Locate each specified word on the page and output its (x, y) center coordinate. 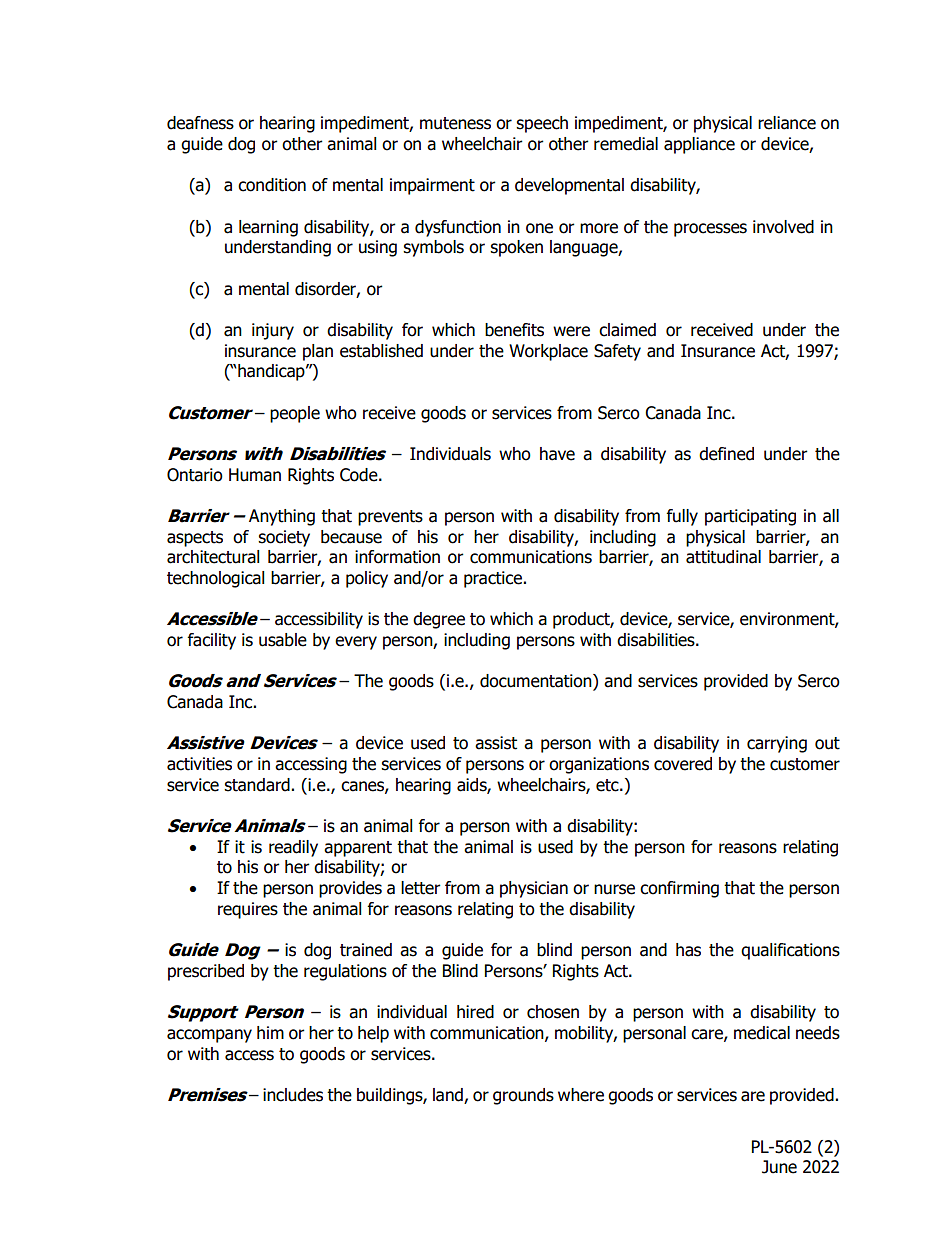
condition (272, 185)
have (557, 454)
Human (255, 475)
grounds (523, 1096)
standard (258, 785)
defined (726, 454)
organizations (599, 765)
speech (542, 124)
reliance (787, 123)
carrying (777, 744)
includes (293, 1095)
